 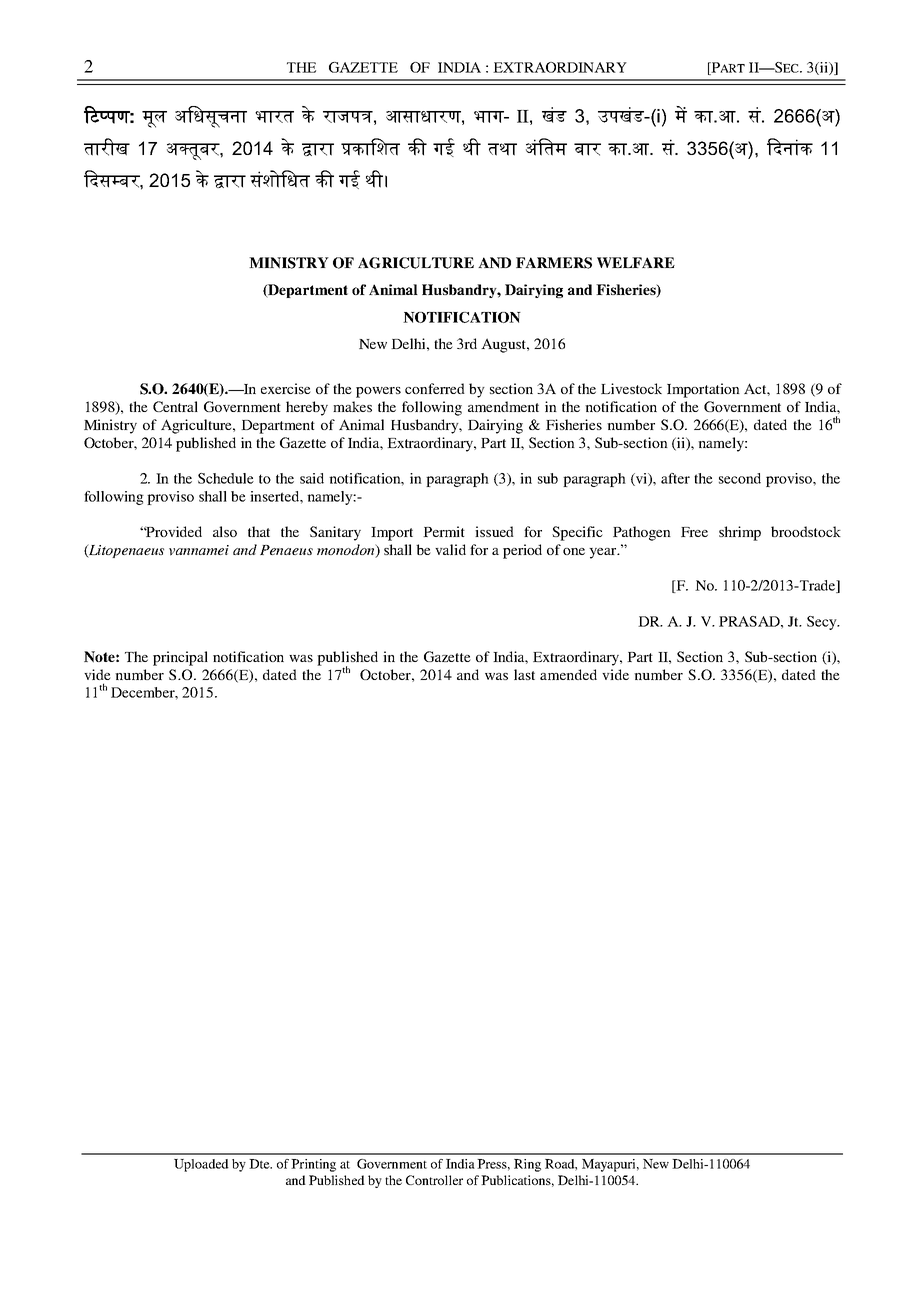 I want to click on WELFARE, so click(x=636, y=262).
